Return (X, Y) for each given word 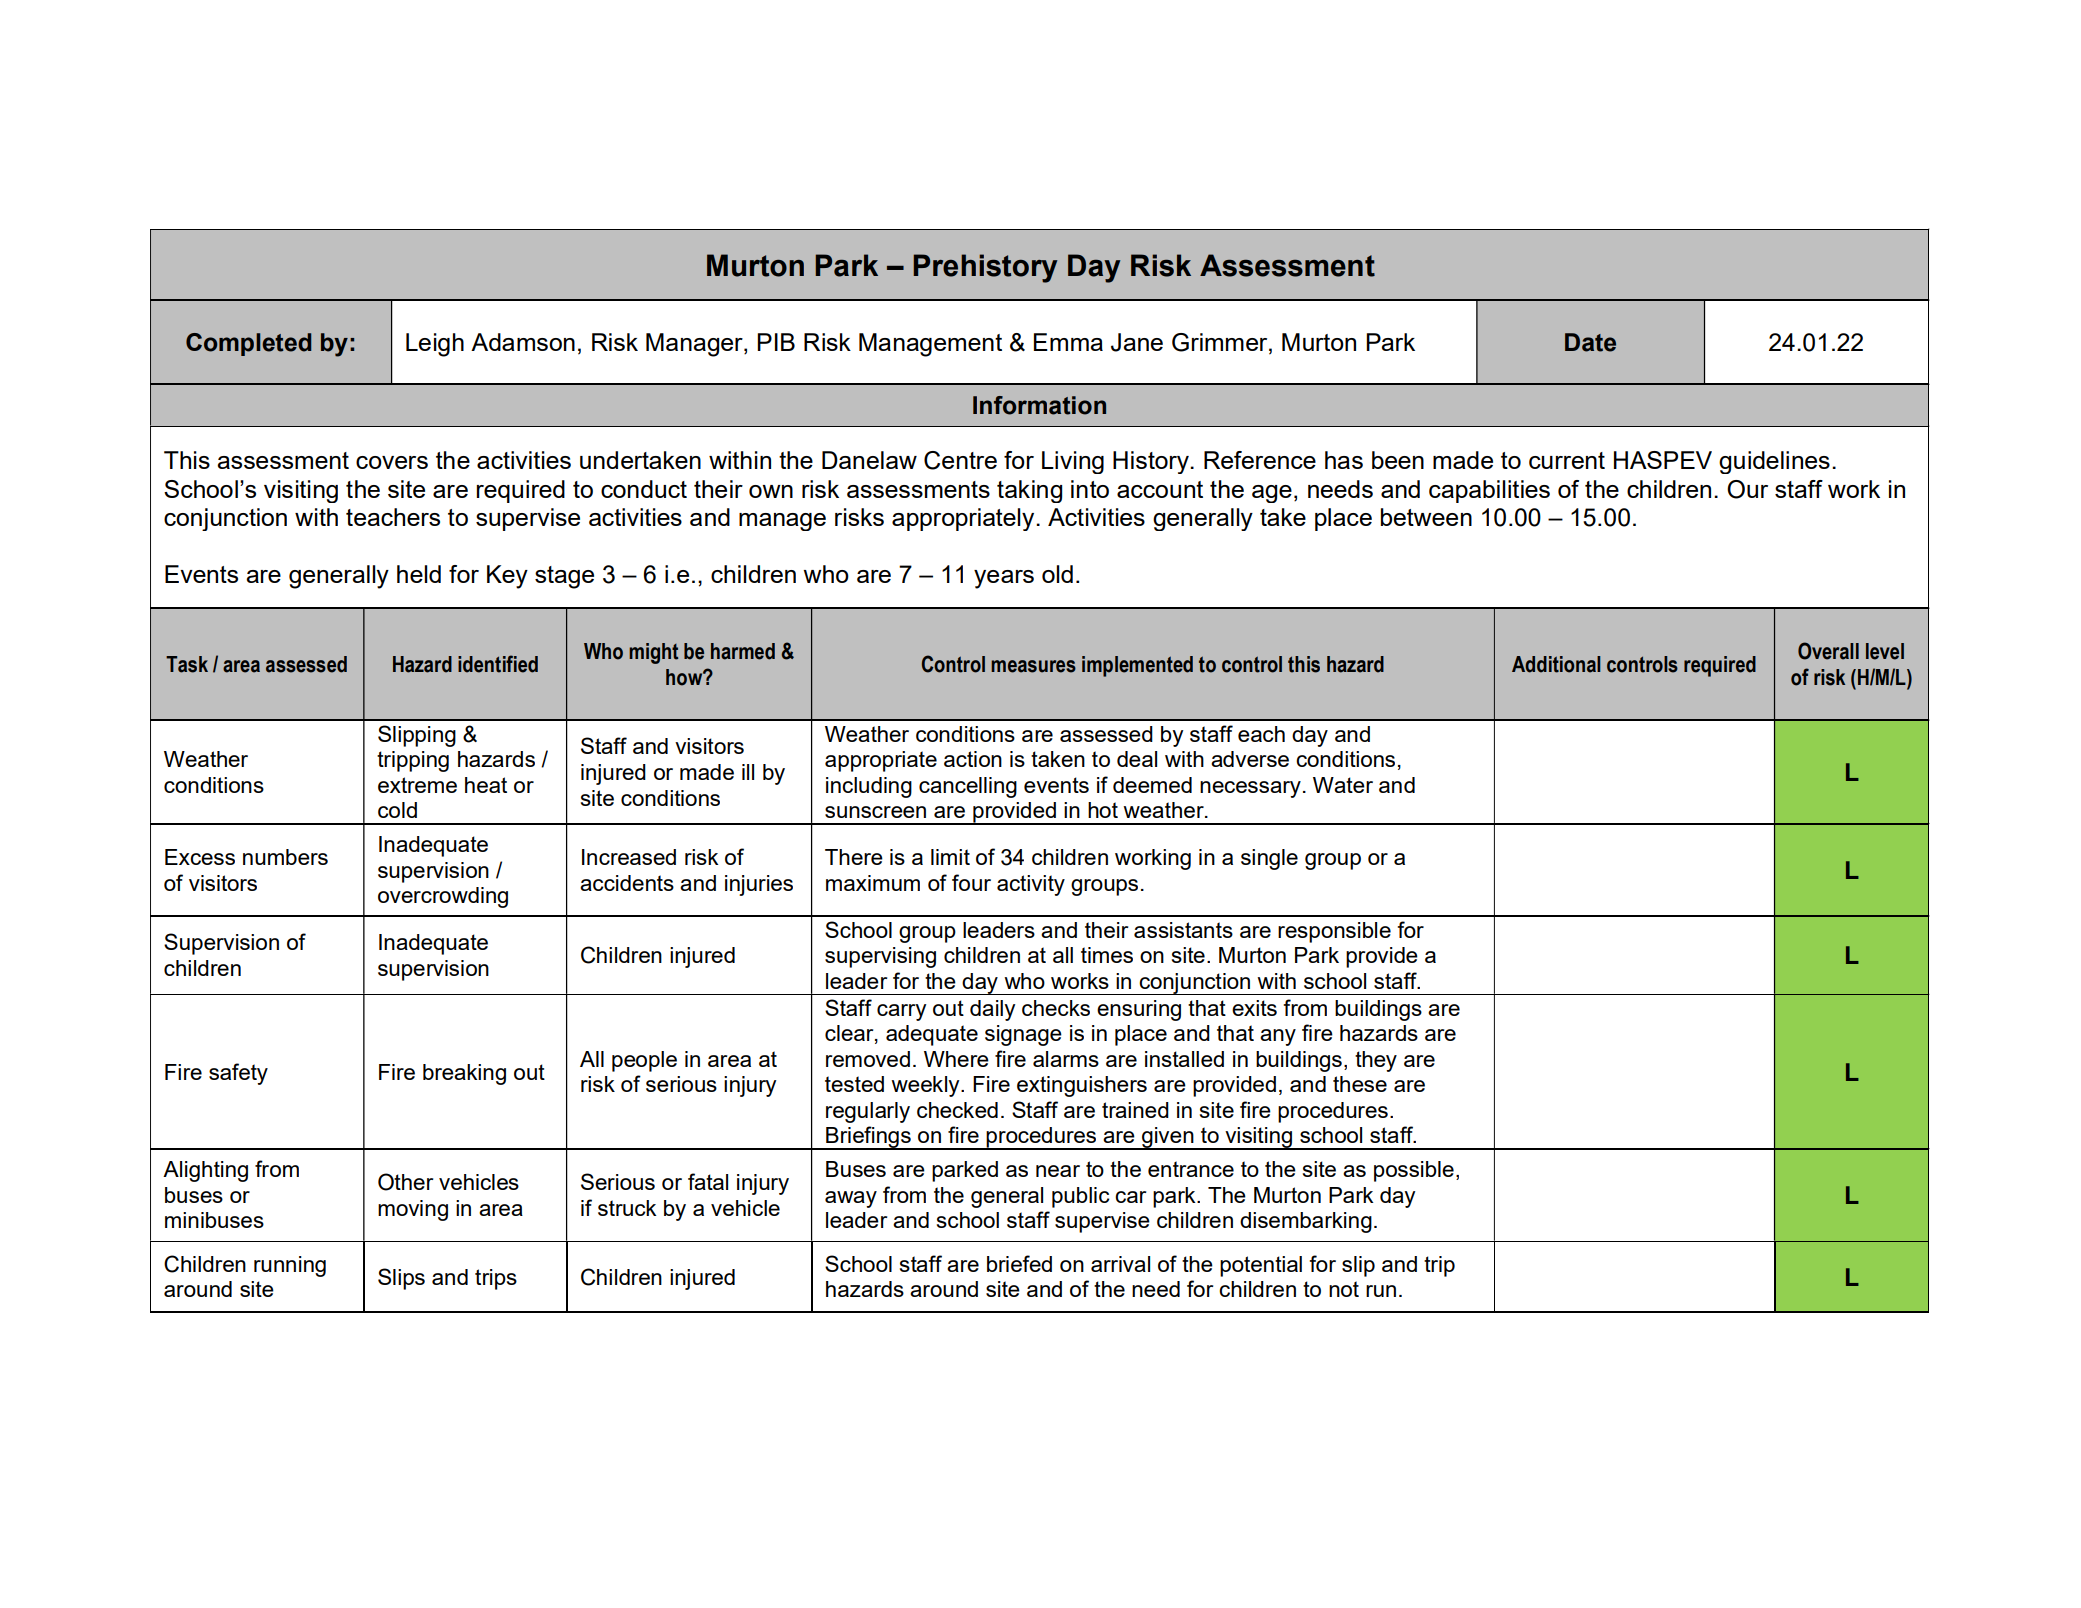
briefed (1019, 1263)
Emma (1068, 342)
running (290, 1266)
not (1344, 1289)
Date (1590, 342)
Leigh (435, 345)
